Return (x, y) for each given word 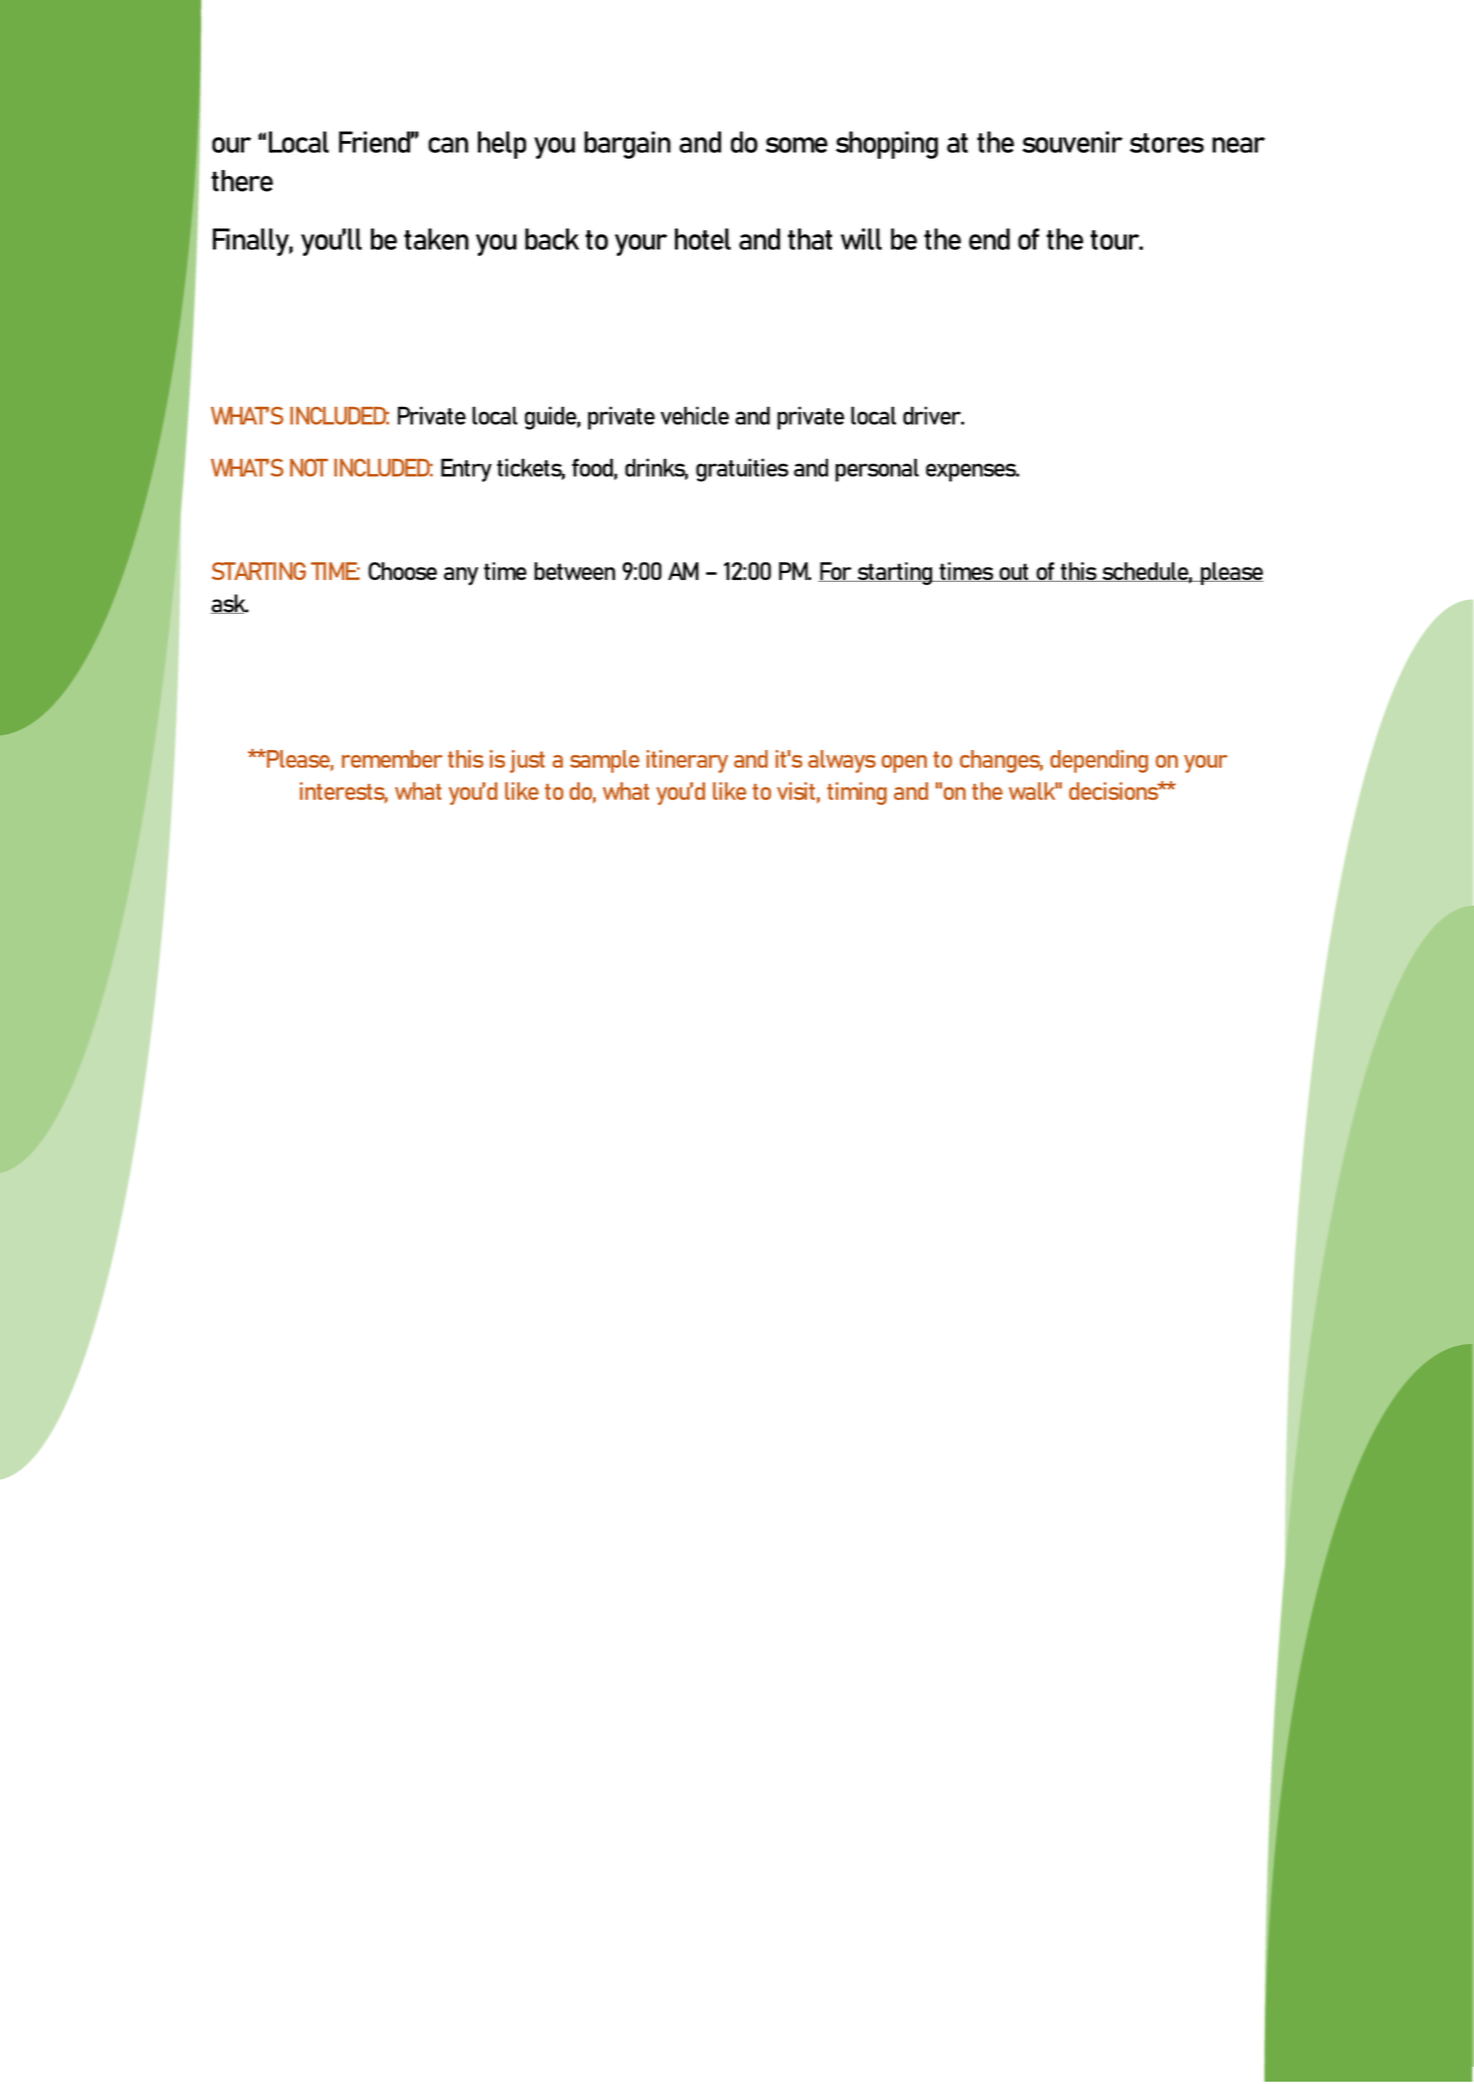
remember (392, 759)
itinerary (687, 761)
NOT (309, 468)
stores (1167, 143)
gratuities (742, 470)
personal (877, 470)
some (797, 145)
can (448, 145)
